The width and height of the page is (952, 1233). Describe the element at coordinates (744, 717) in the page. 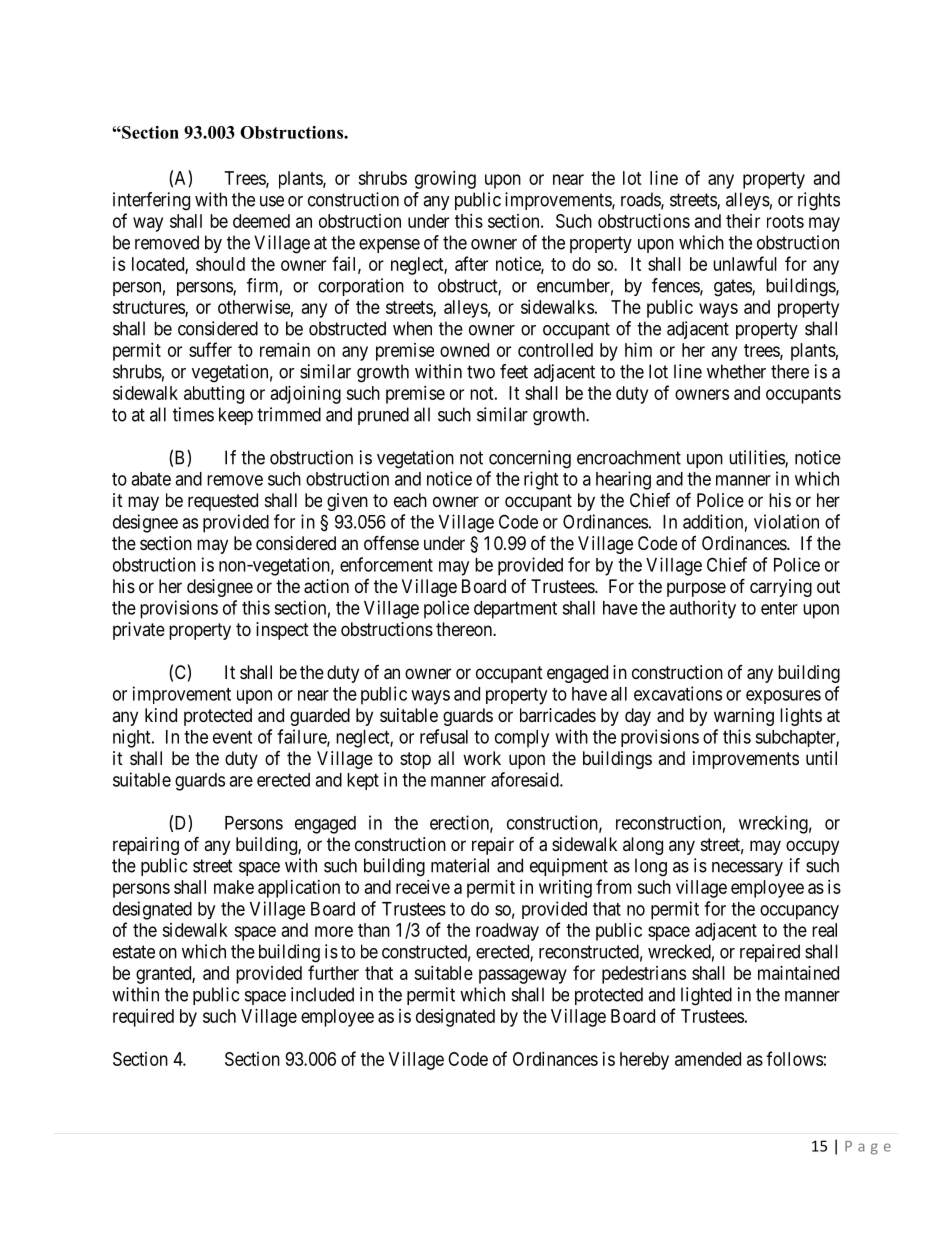

I see `warning` at that location.
